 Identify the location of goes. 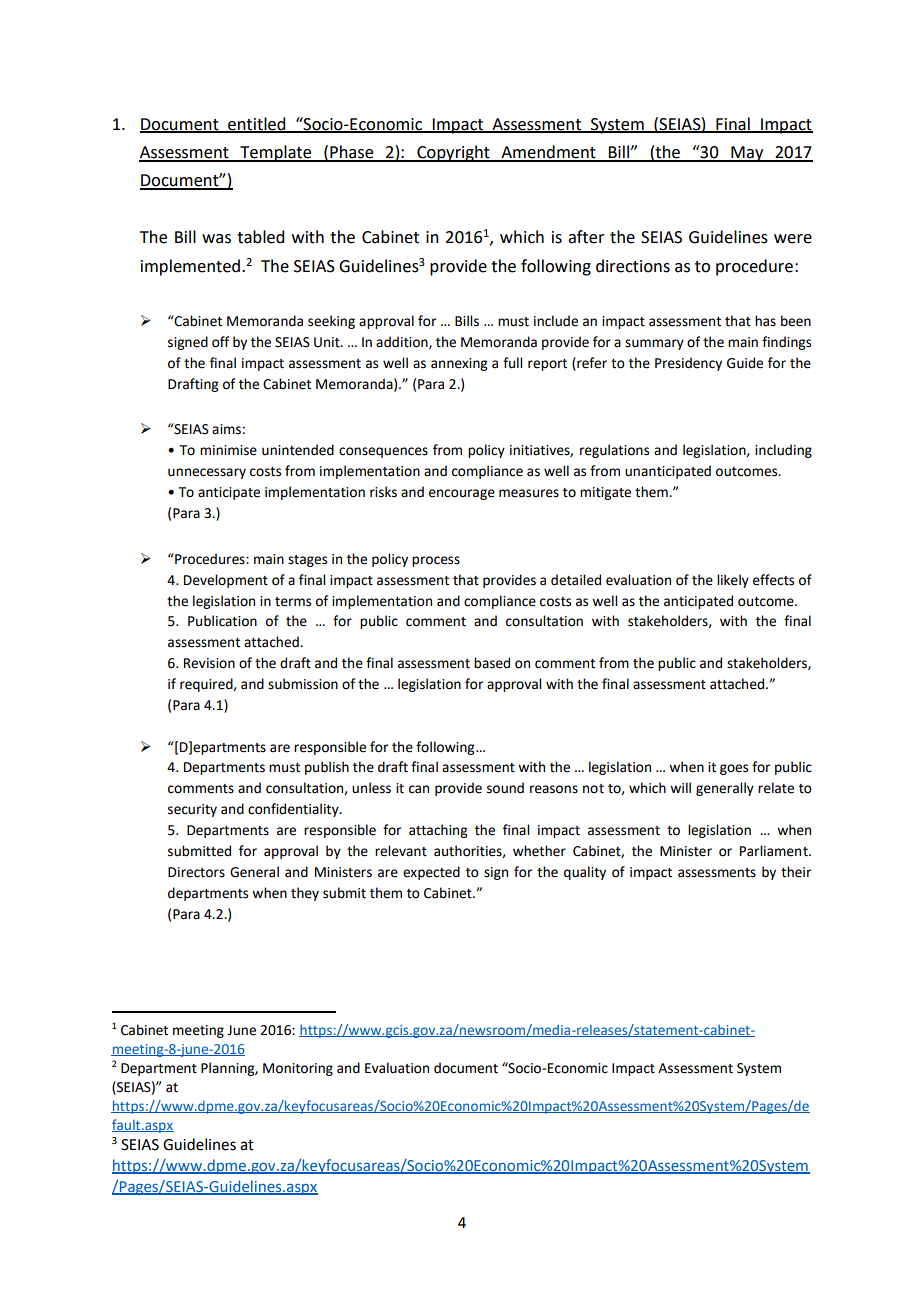
(734, 769).
